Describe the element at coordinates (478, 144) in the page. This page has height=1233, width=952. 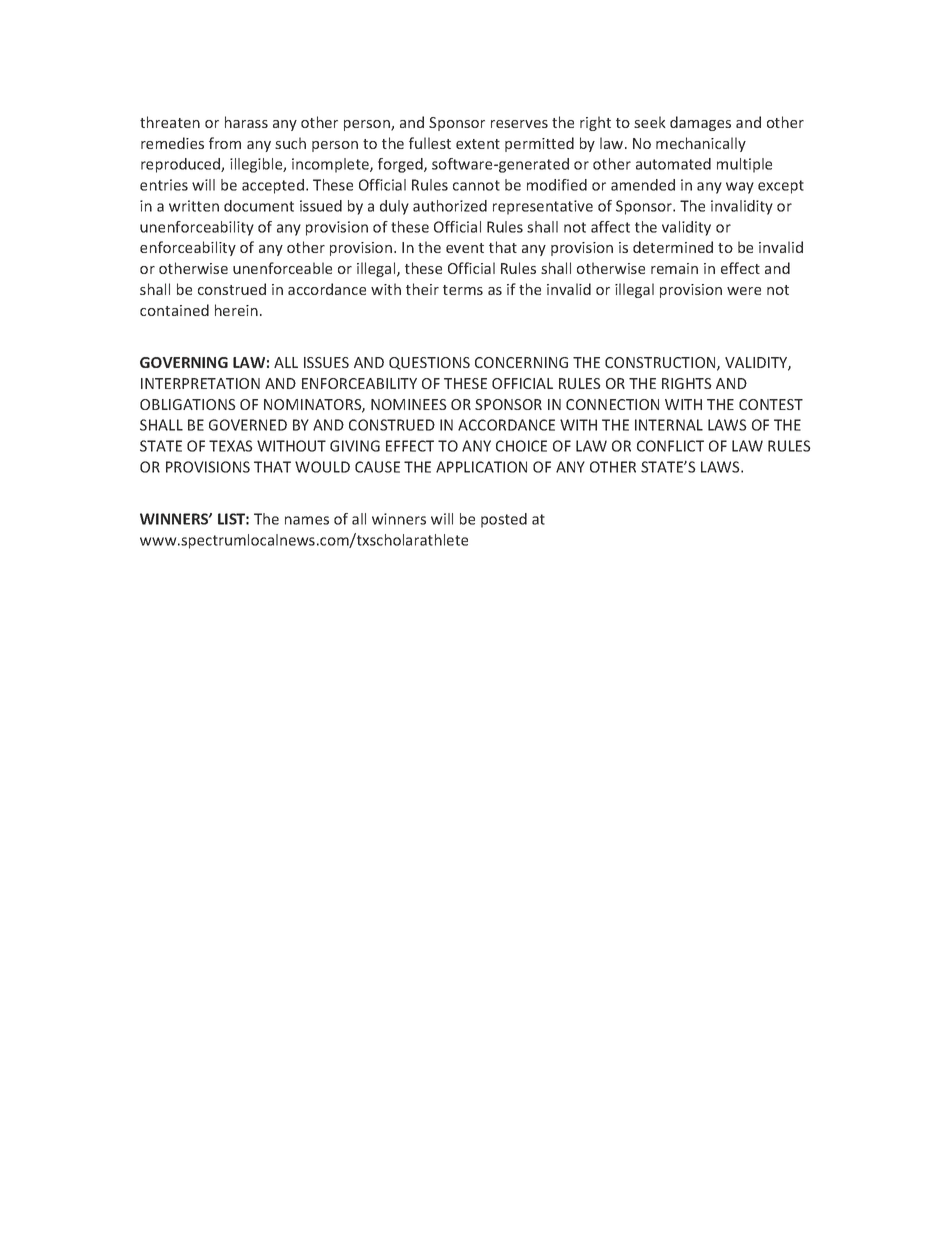
I see `extent` at that location.
